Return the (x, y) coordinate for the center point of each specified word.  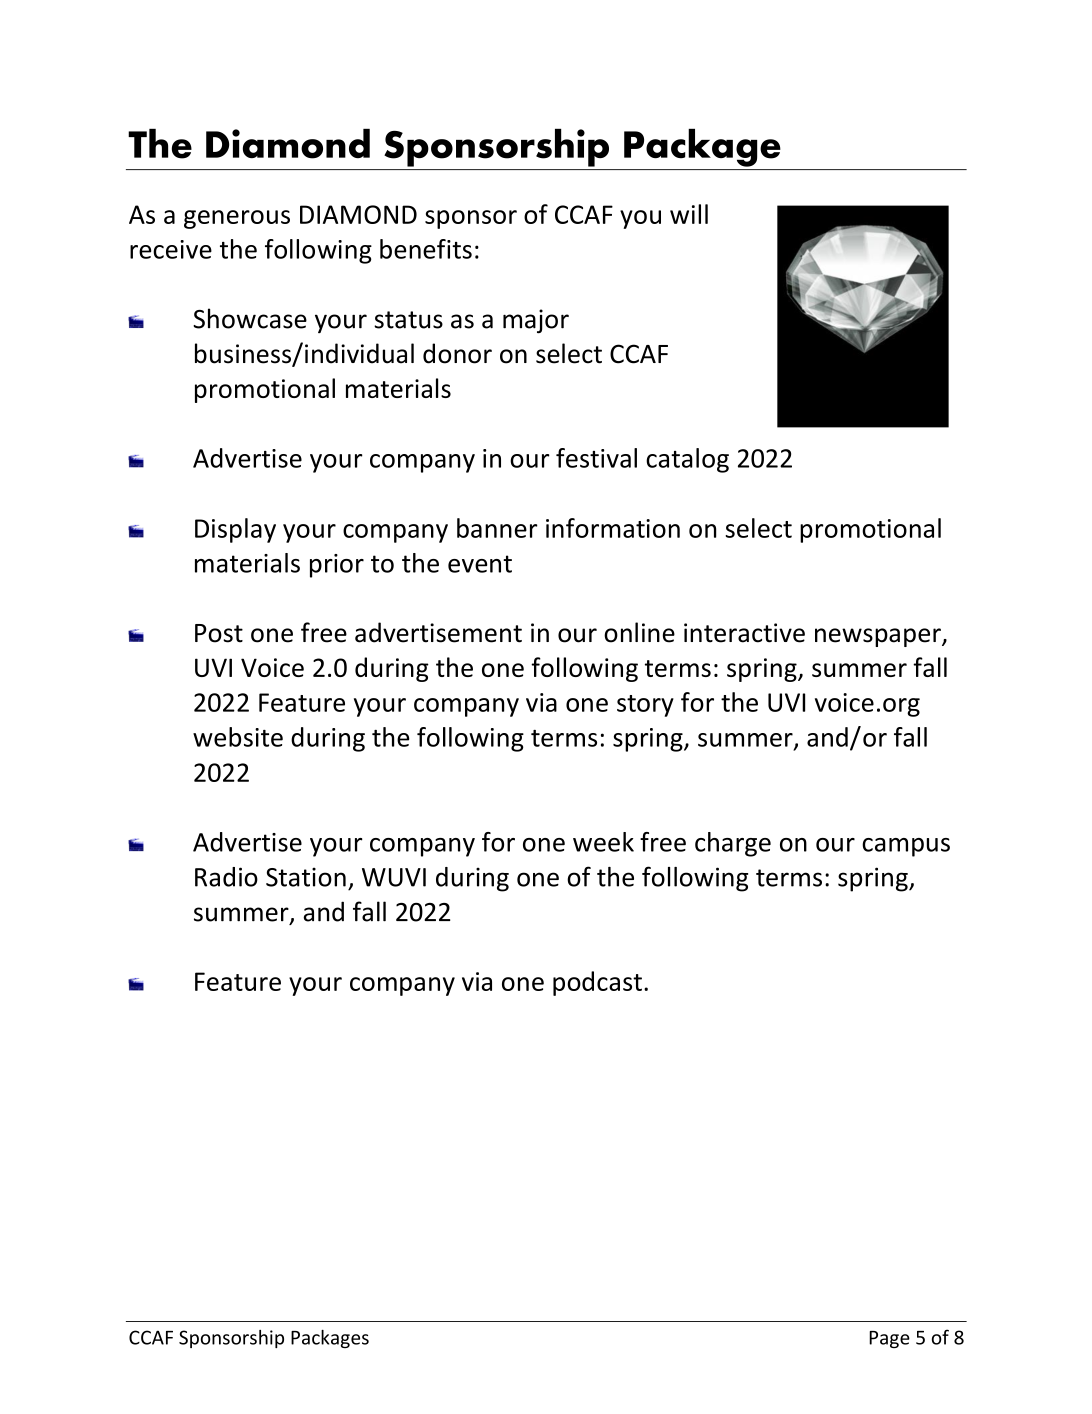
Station (306, 877)
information (613, 528)
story (645, 706)
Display (235, 530)
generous (237, 219)
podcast (597, 983)
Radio (226, 877)
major (536, 321)
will (689, 214)
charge (733, 844)
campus (906, 847)
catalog (687, 460)
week (603, 842)
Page (889, 1339)
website (238, 737)
